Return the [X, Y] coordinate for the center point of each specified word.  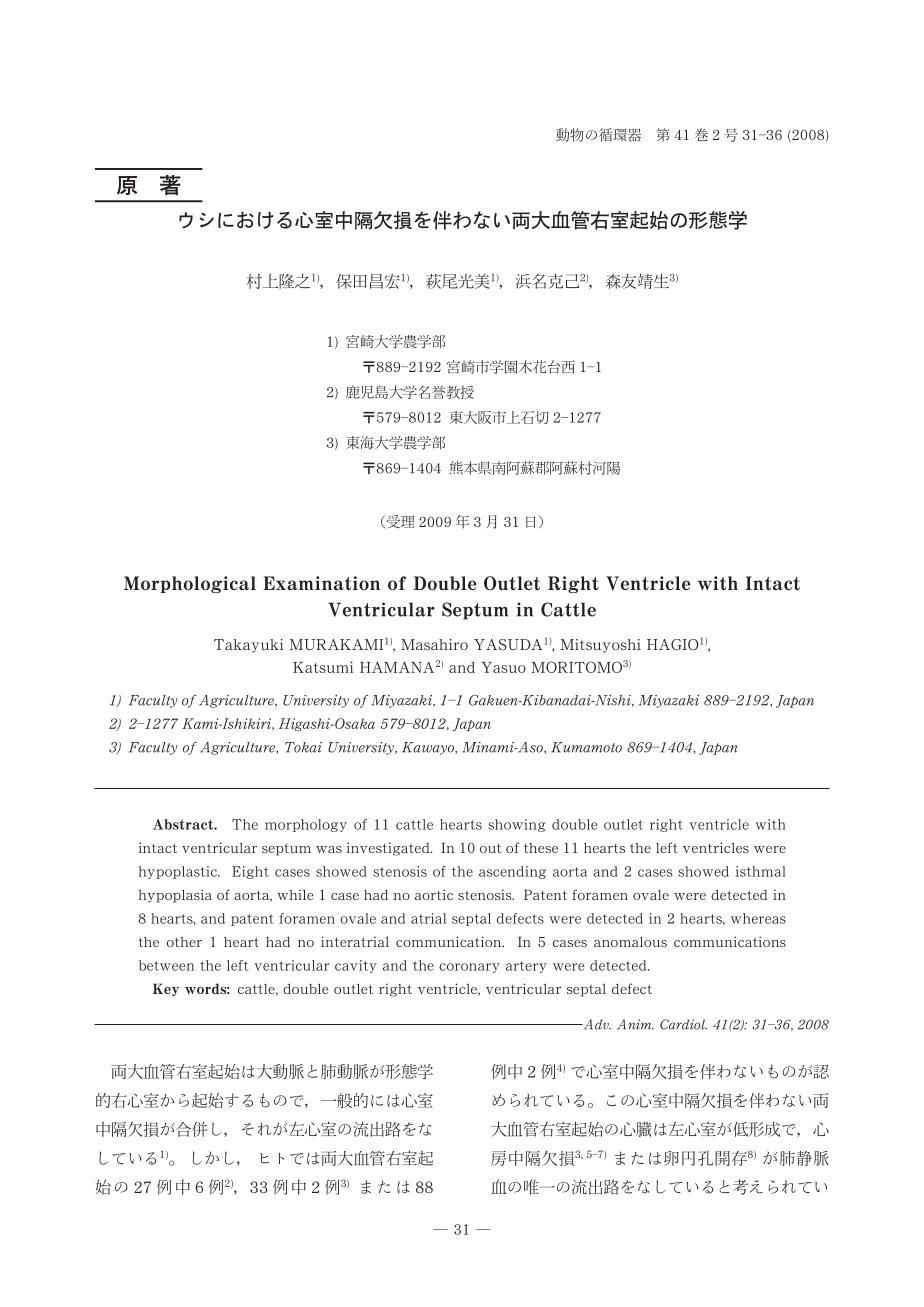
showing [517, 825]
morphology [306, 825]
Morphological [190, 584]
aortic [434, 894]
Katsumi [323, 667]
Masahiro [434, 644]
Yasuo [504, 667]
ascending [512, 872]
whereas [758, 918]
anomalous [630, 941]
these [541, 848]
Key [166, 990]
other [184, 942]
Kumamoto [586, 747]
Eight [250, 872]
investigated [389, 849]
